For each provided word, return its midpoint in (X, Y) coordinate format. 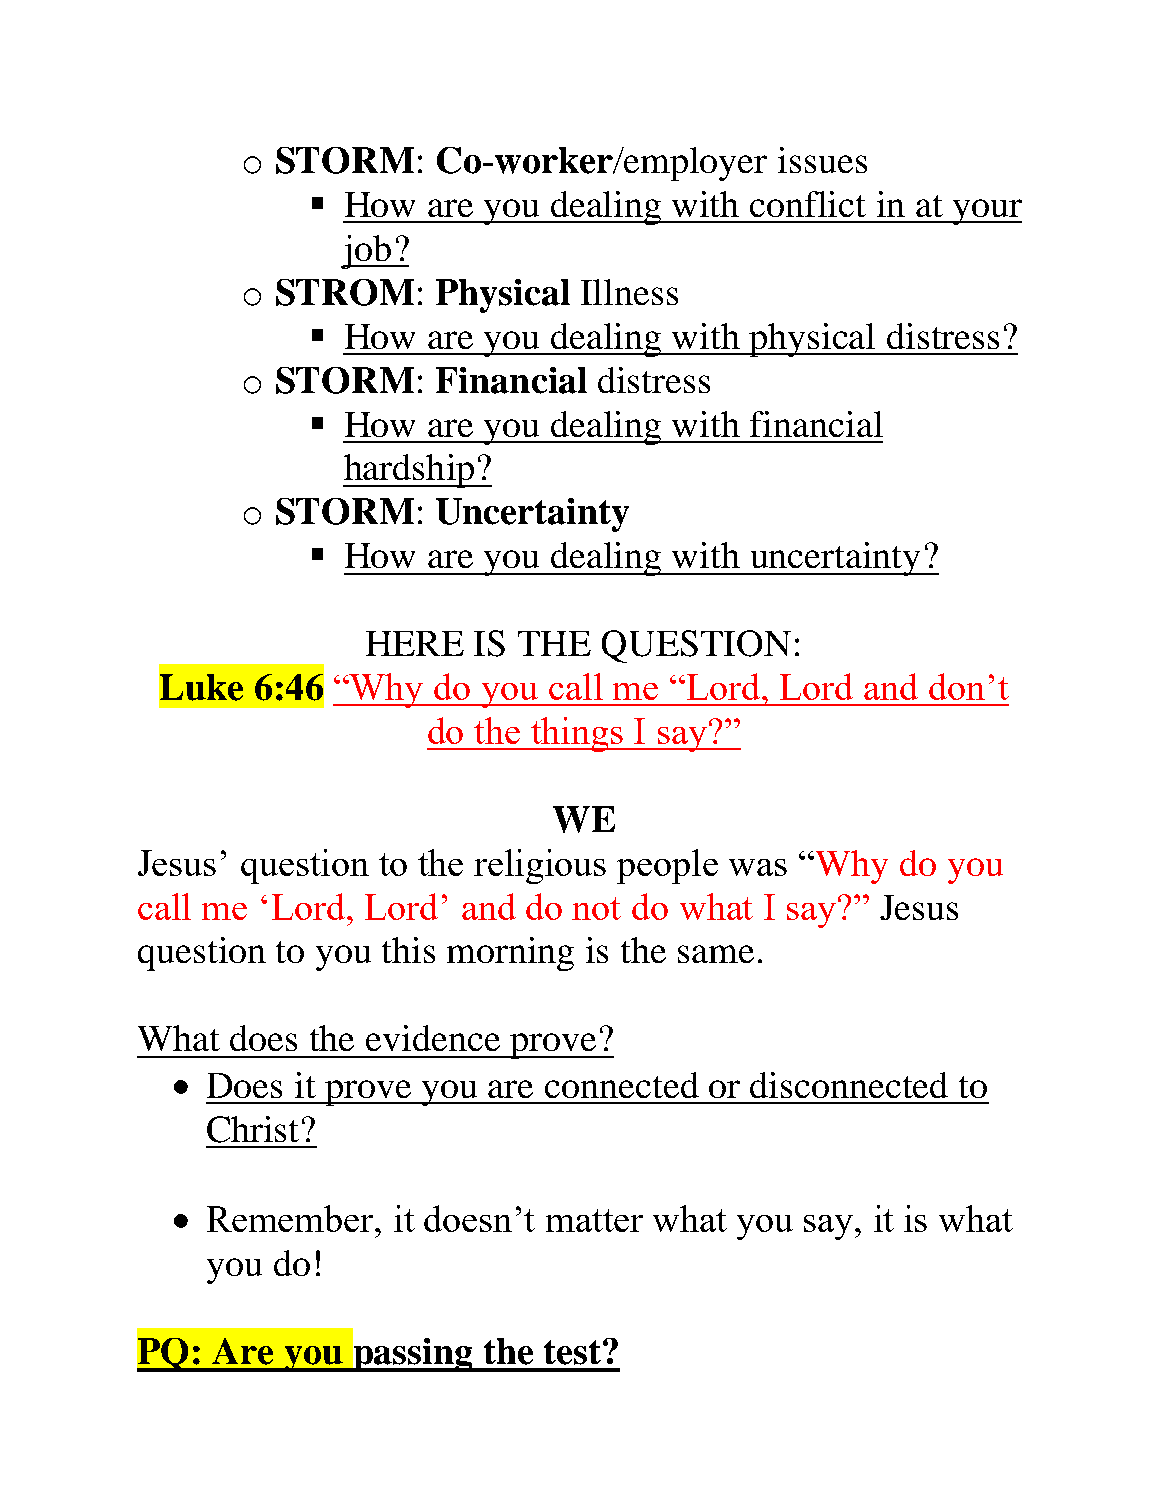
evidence (433, 1038)
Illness (629, 292)
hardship (410, 471)
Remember (291, 1218)
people (667, 866)
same (716, 954)
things (577, 734)
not (596, 908)
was (758, 867)
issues (822, 160)
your (986, 212)
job (367, 252)
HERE (415, 643)
